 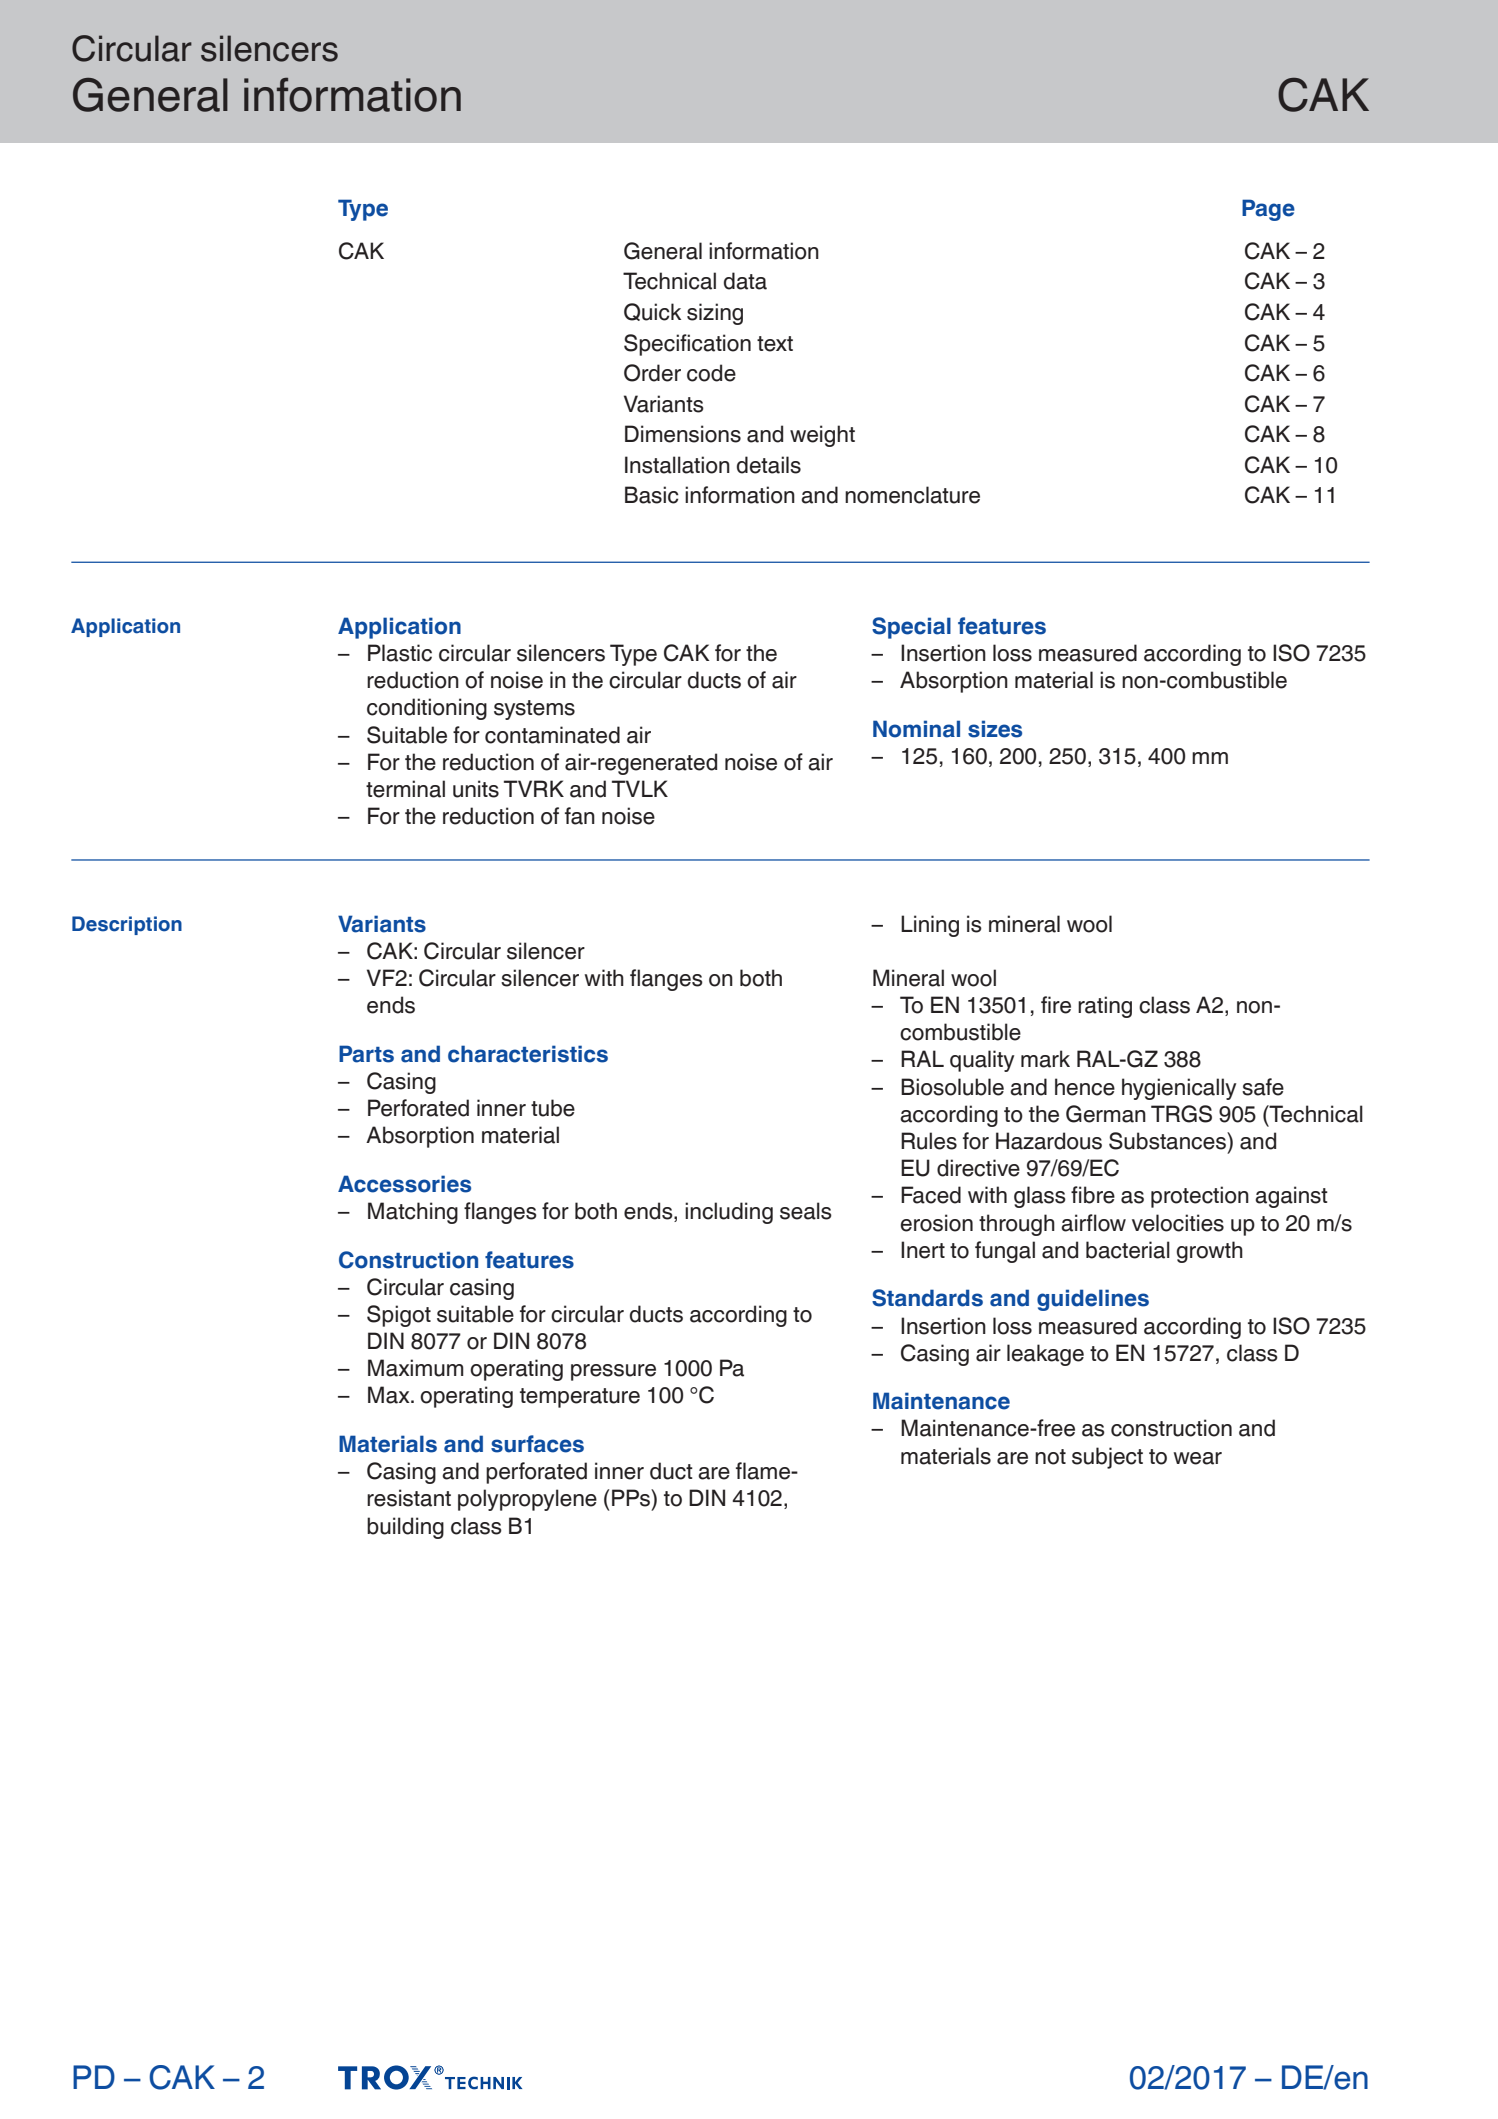 I want to click on building, so click(x=405, y=1528).
